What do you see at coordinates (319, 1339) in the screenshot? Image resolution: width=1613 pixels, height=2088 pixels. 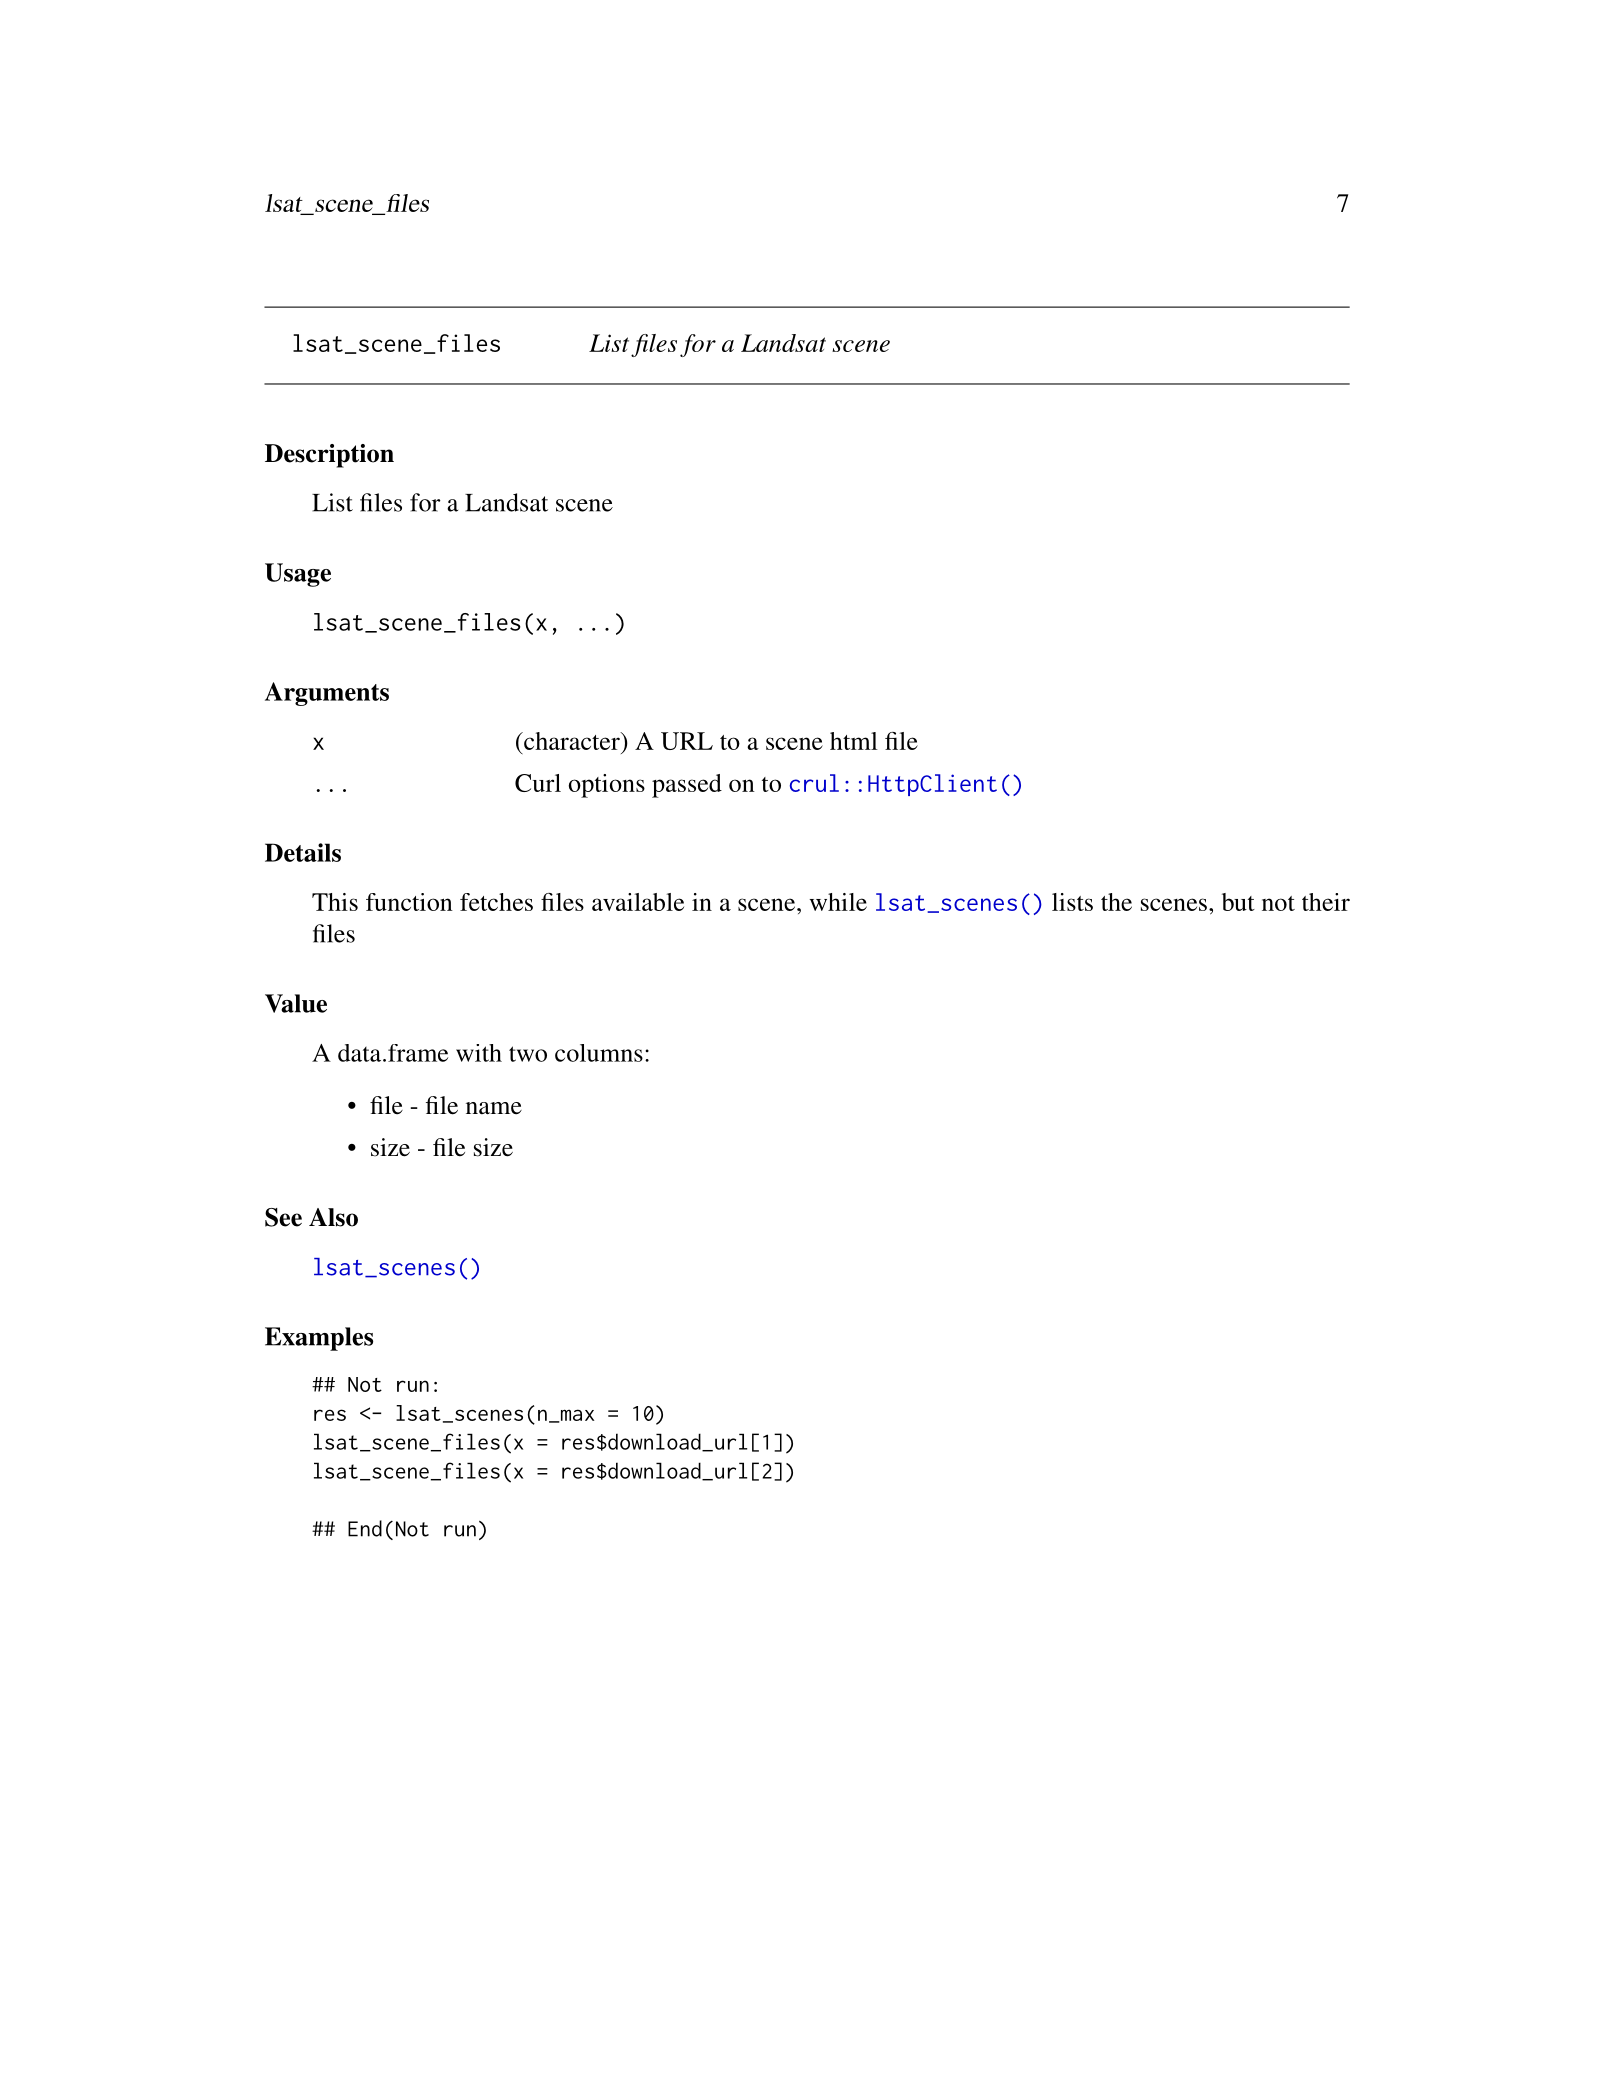 I see `Examples` at bounding box center [319, 1339].
